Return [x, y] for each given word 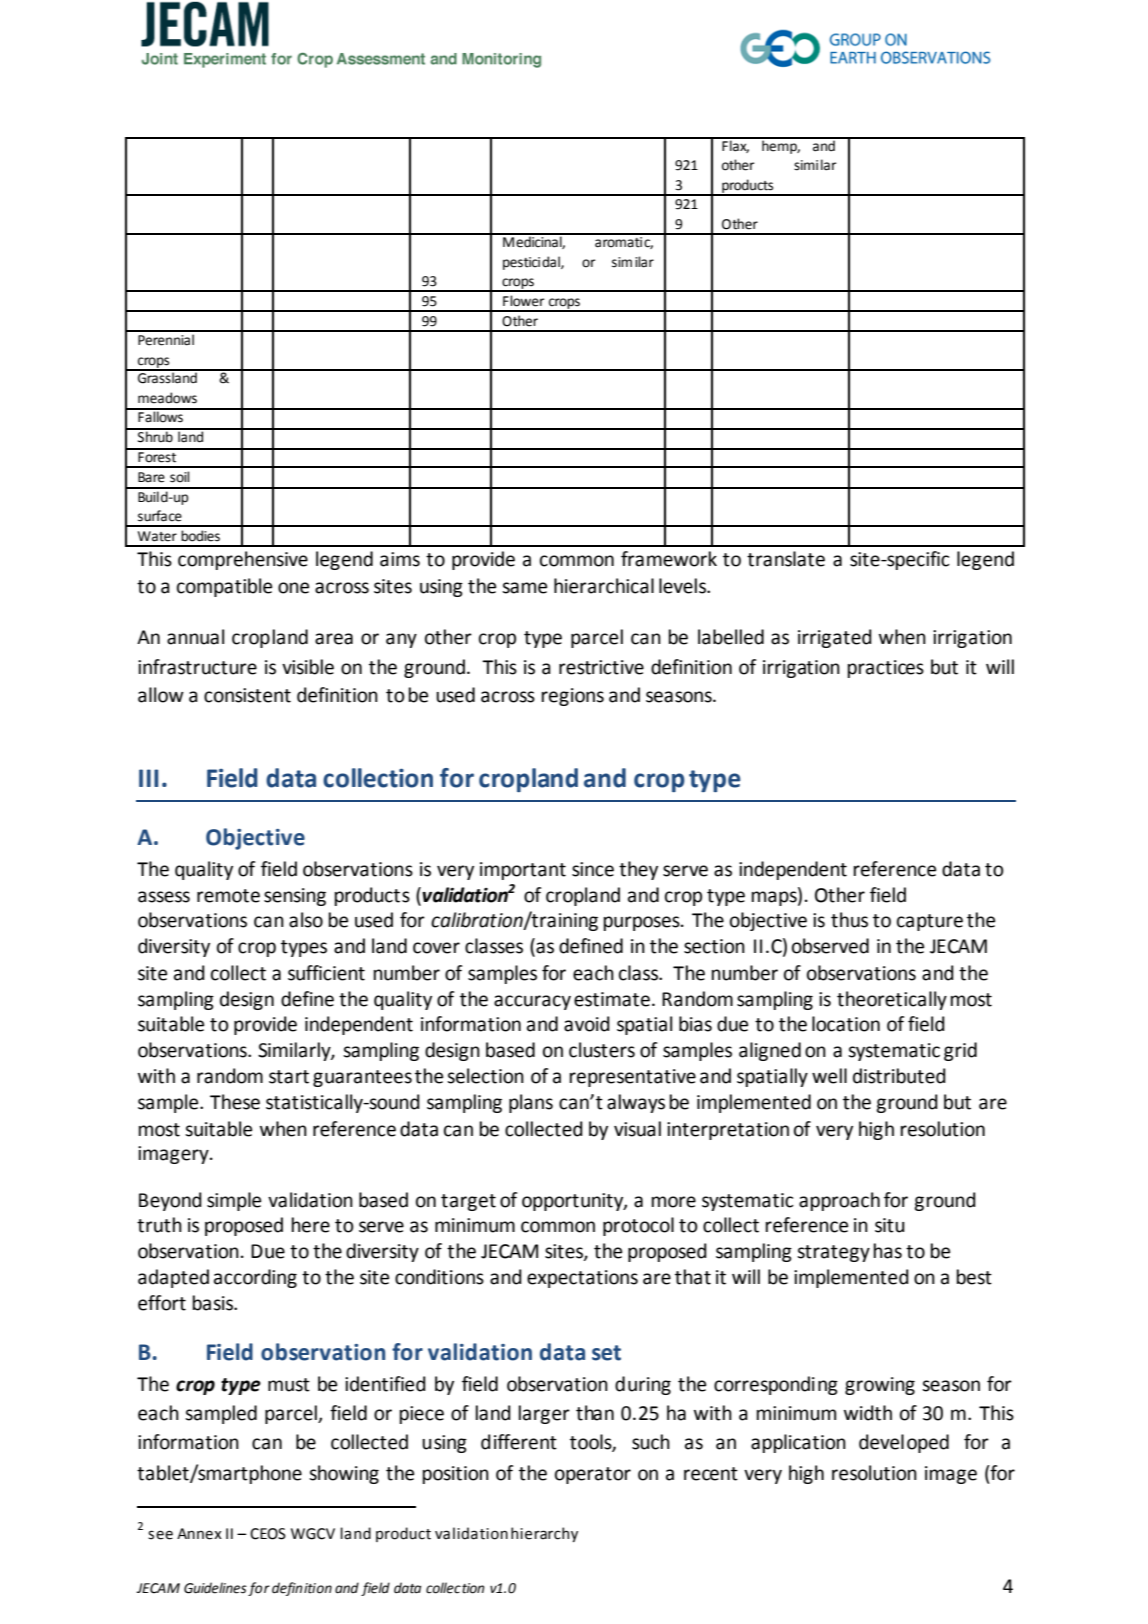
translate [786, 559]
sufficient [326, 973]
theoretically [892, 1000]
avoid [587, 1024]
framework [669, 559]
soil [179, 477]
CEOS [268, 1534]
